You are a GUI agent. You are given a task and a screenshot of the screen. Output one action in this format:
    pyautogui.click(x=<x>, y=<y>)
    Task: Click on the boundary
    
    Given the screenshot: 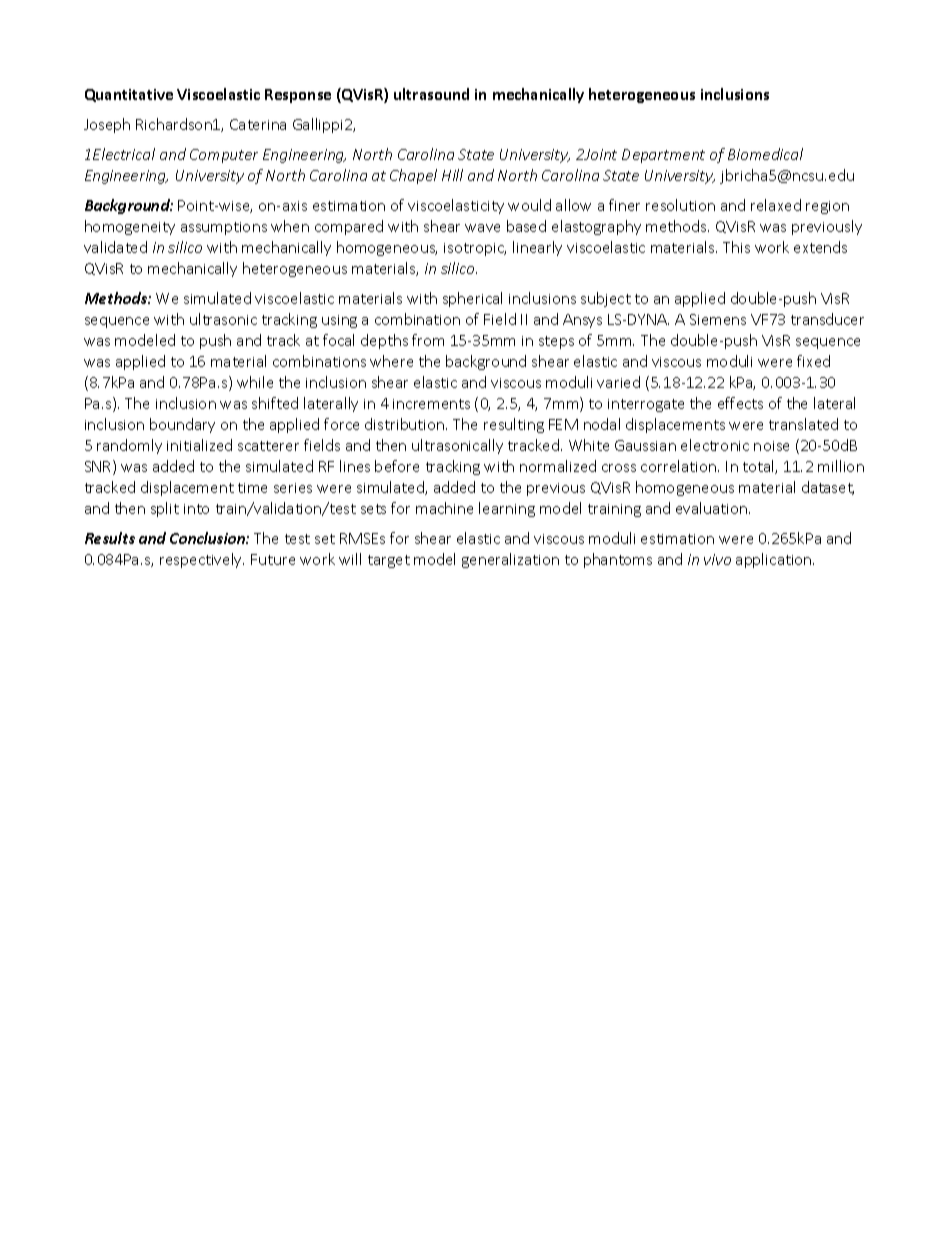 What is the action you would take?
    pyautogui.click(x=182, y=425)
